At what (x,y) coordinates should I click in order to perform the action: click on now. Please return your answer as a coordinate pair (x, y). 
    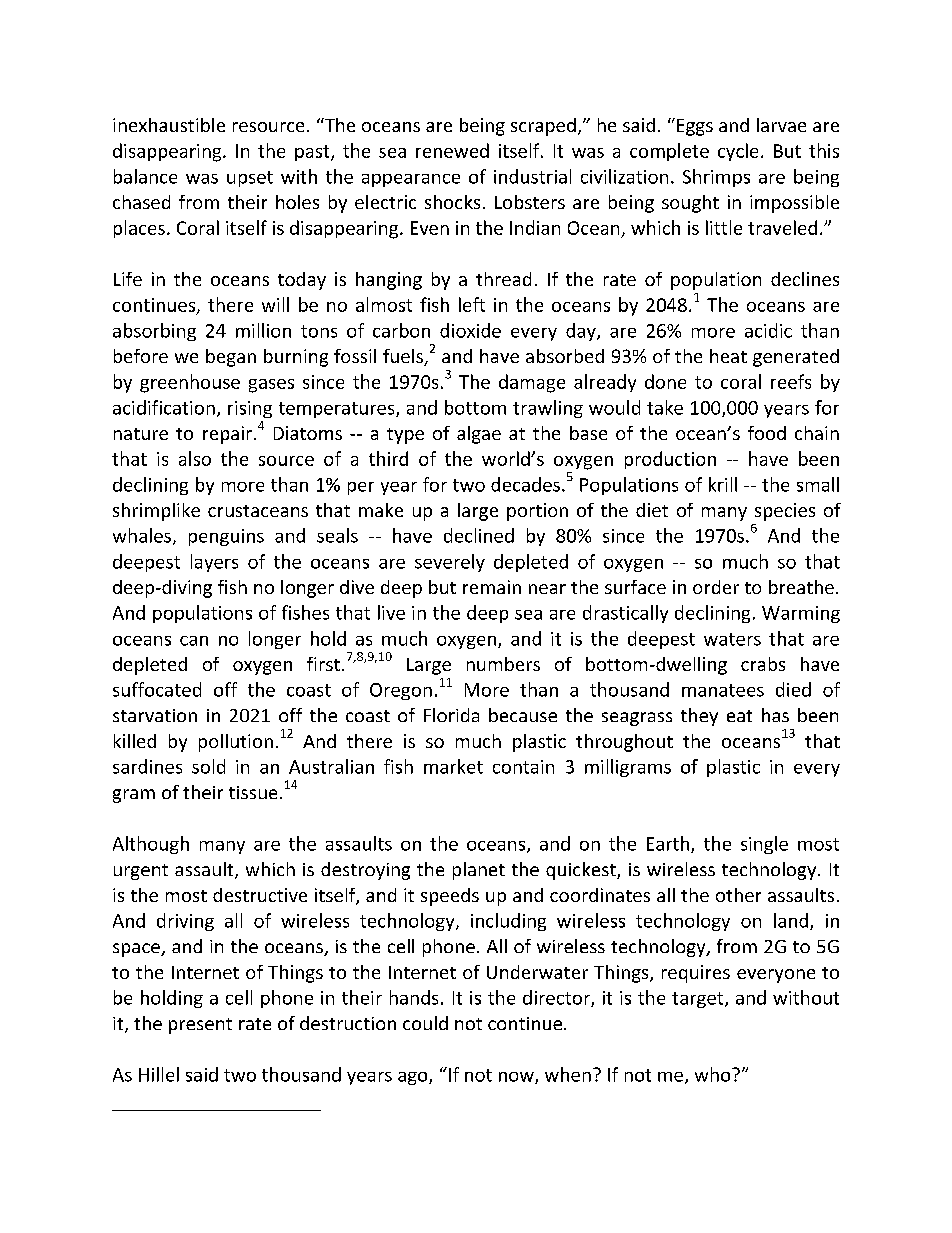
    Looking at the image, I should click on (517, 1078).
